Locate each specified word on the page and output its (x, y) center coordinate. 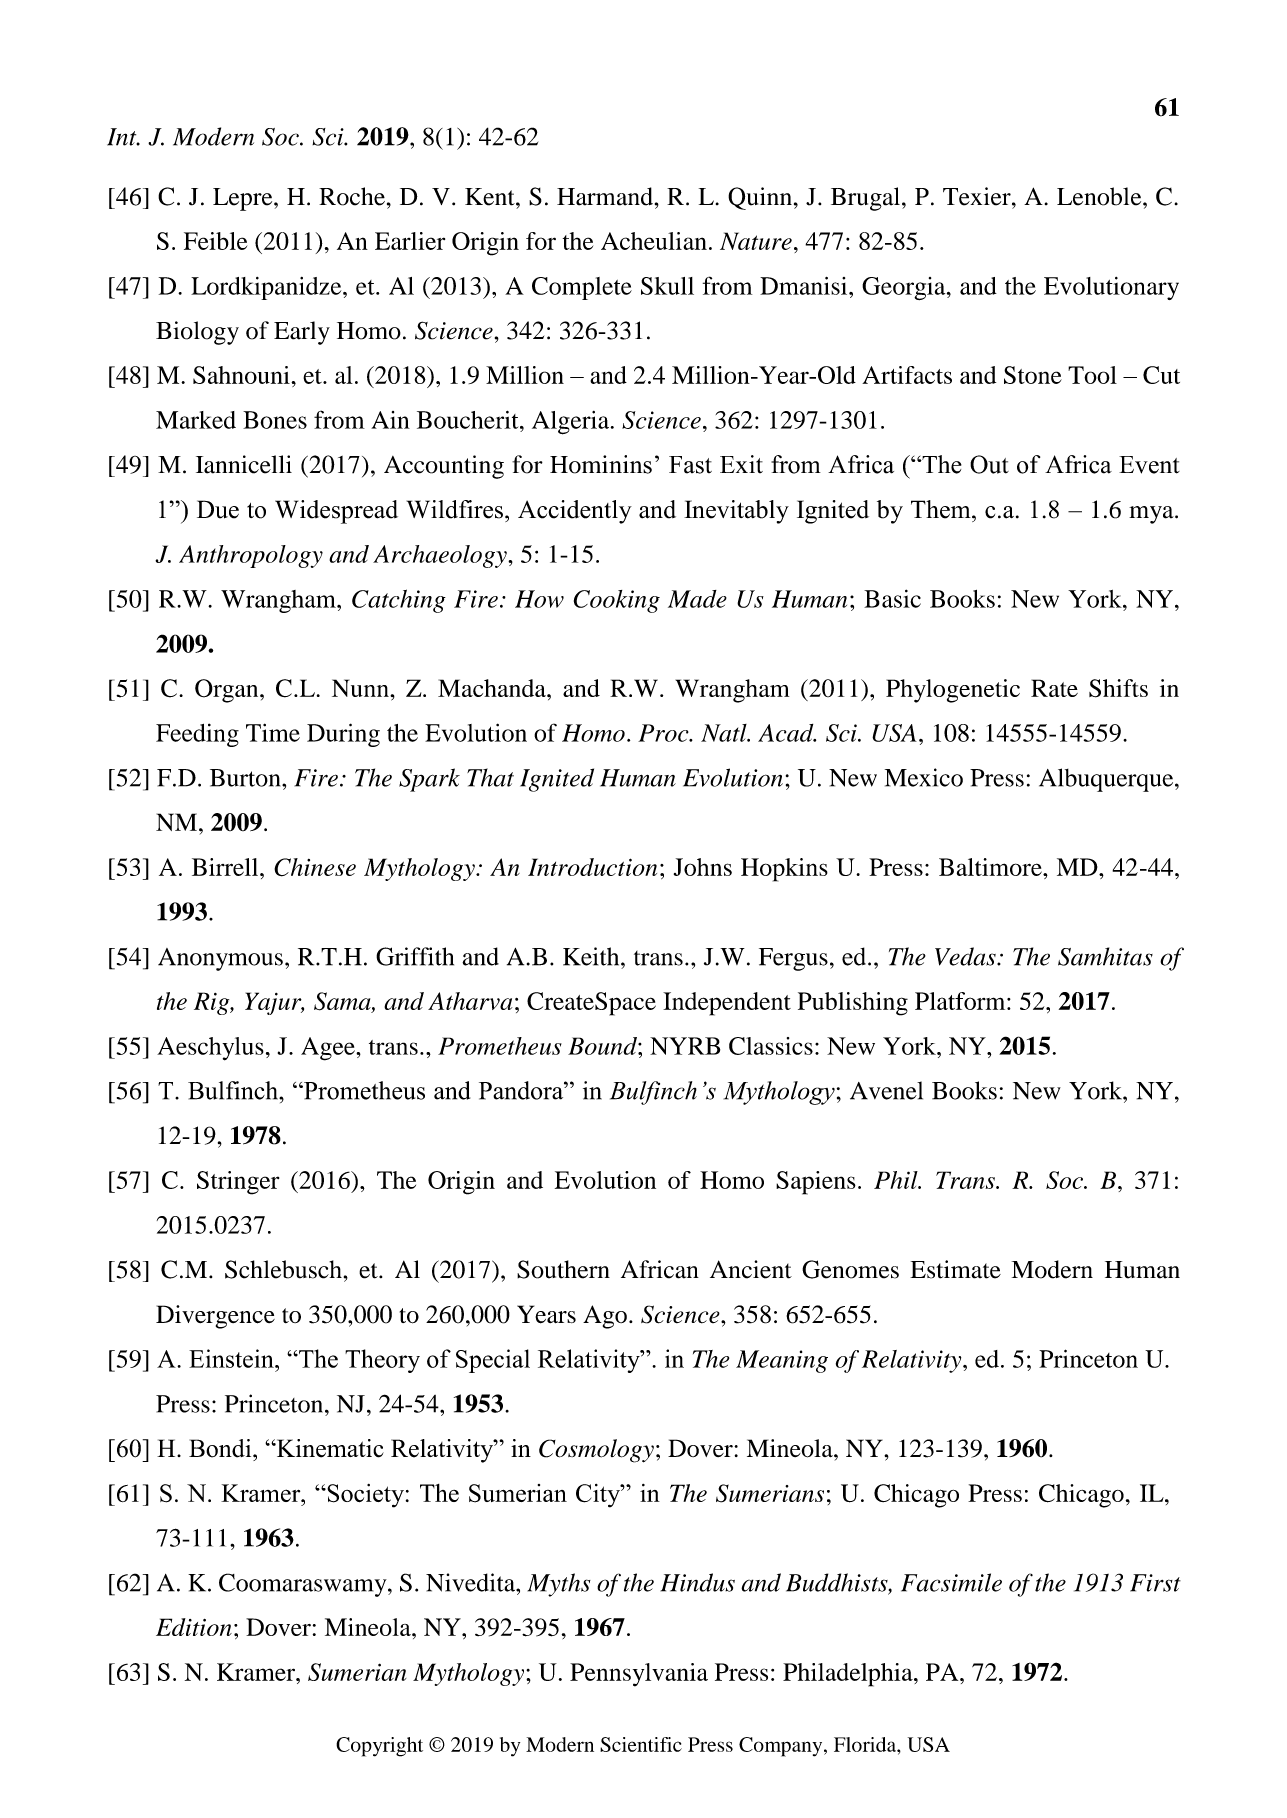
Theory (382, 1361)
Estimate (955, 1269)
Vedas (966, 956)
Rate (1054, 688)
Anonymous (220, 959)
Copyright (379, 1747)
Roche (352, 196)
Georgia (905, 288)
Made (697, 599)
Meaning (782, 1361)
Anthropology (251, 556)
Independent (727, 1004)
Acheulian (654, 241)
